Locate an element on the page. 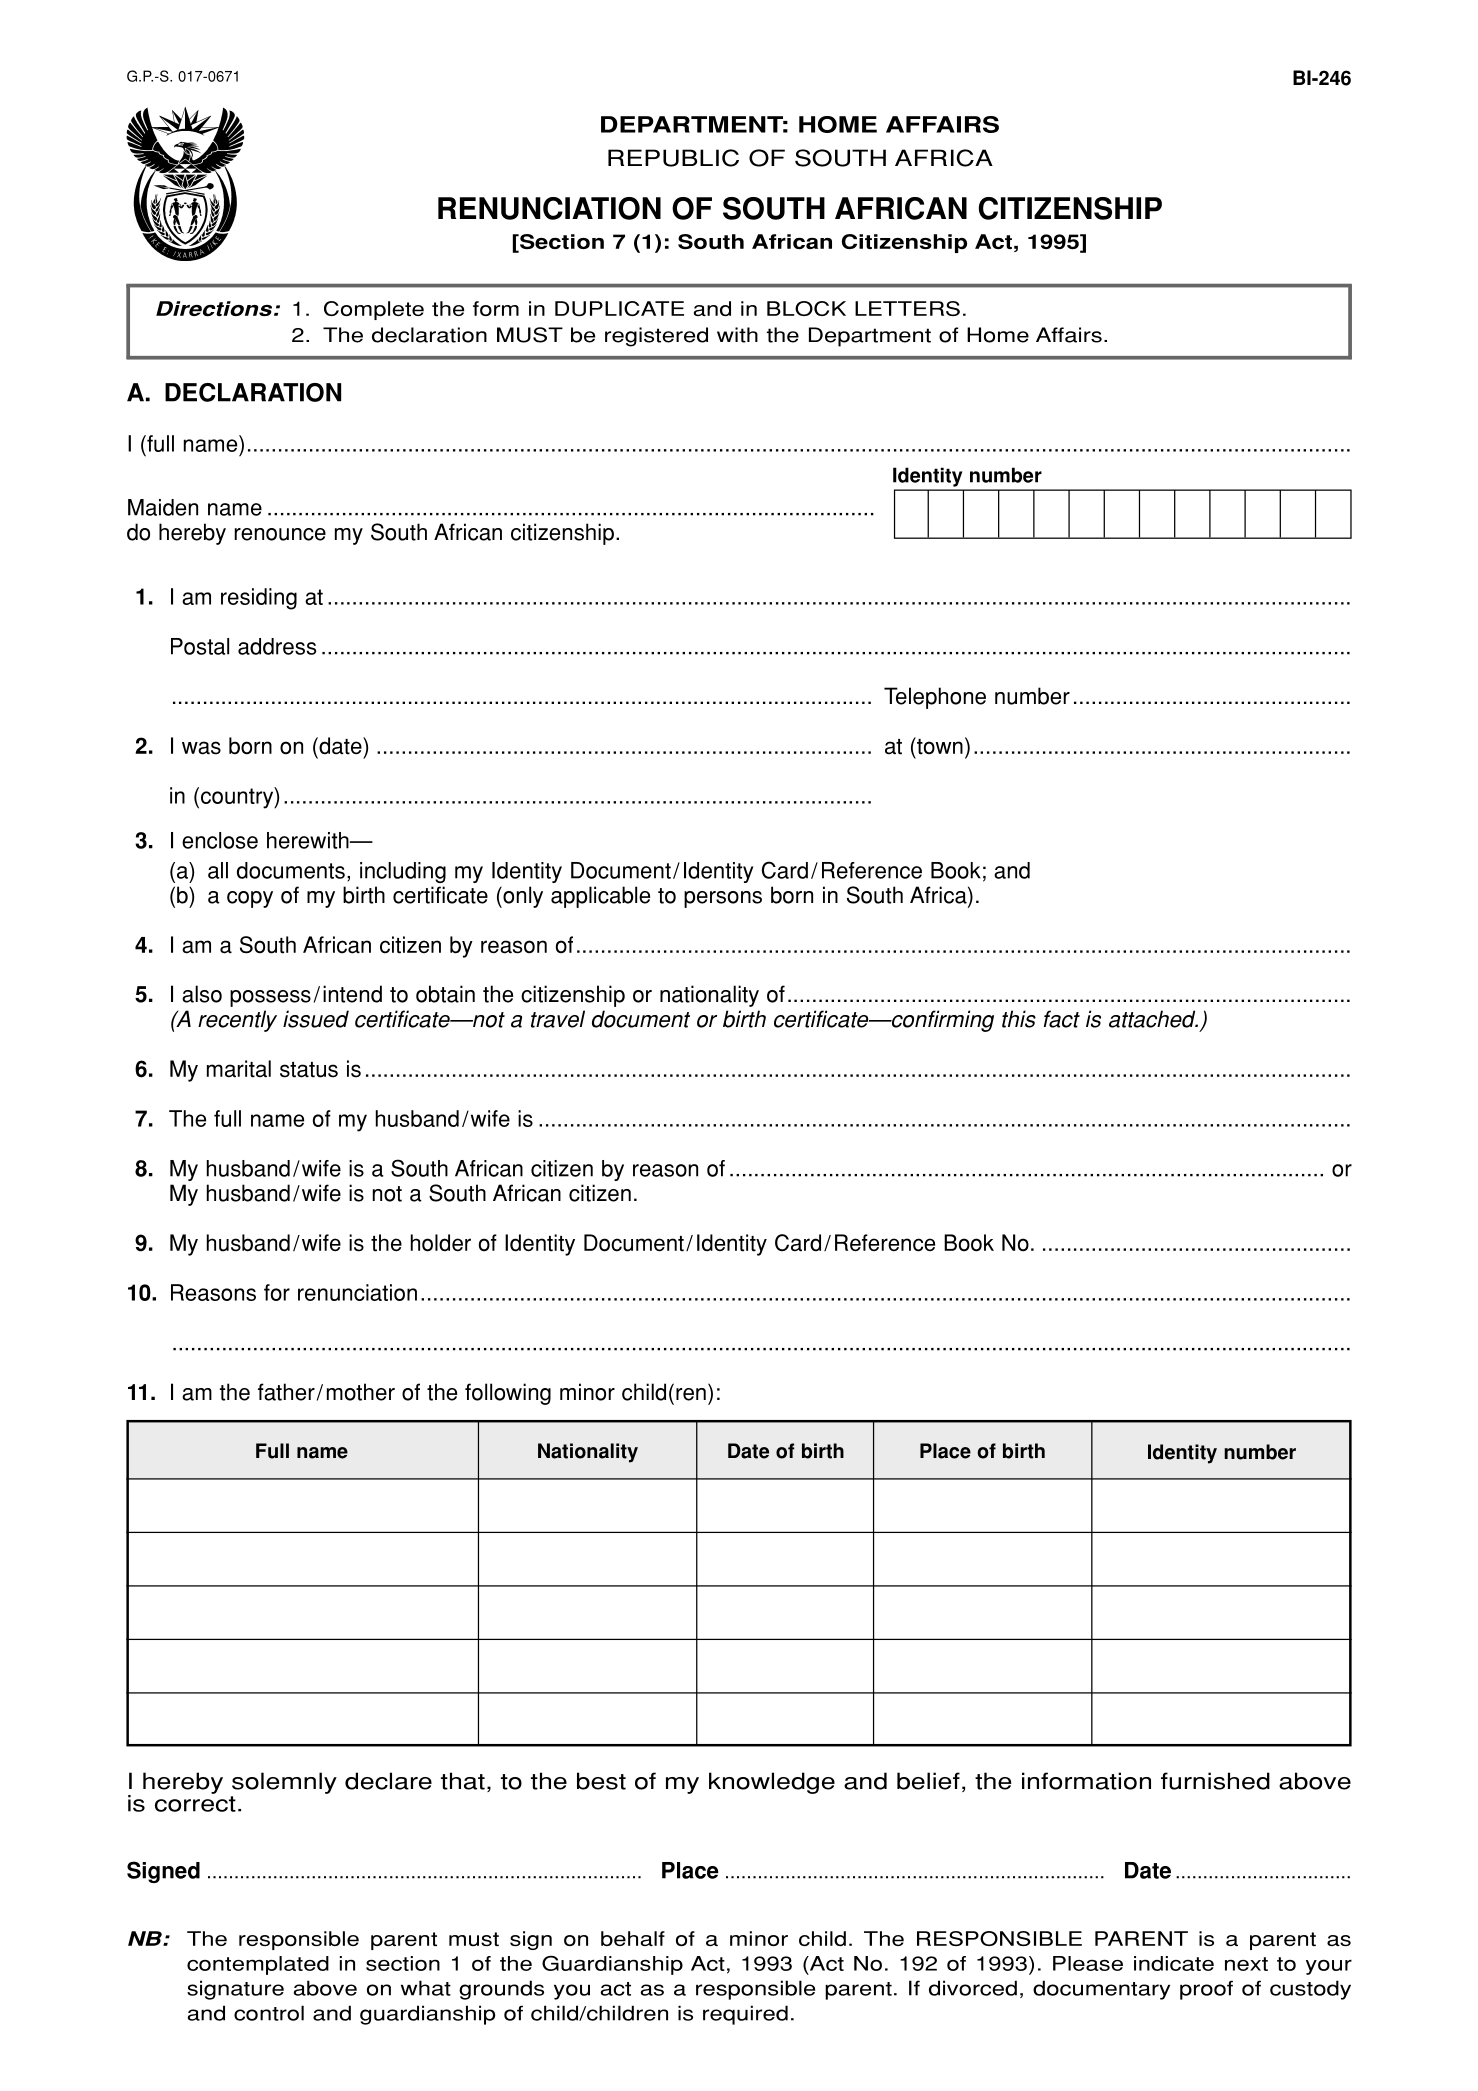  persons is located at coordinates (723, 899).
